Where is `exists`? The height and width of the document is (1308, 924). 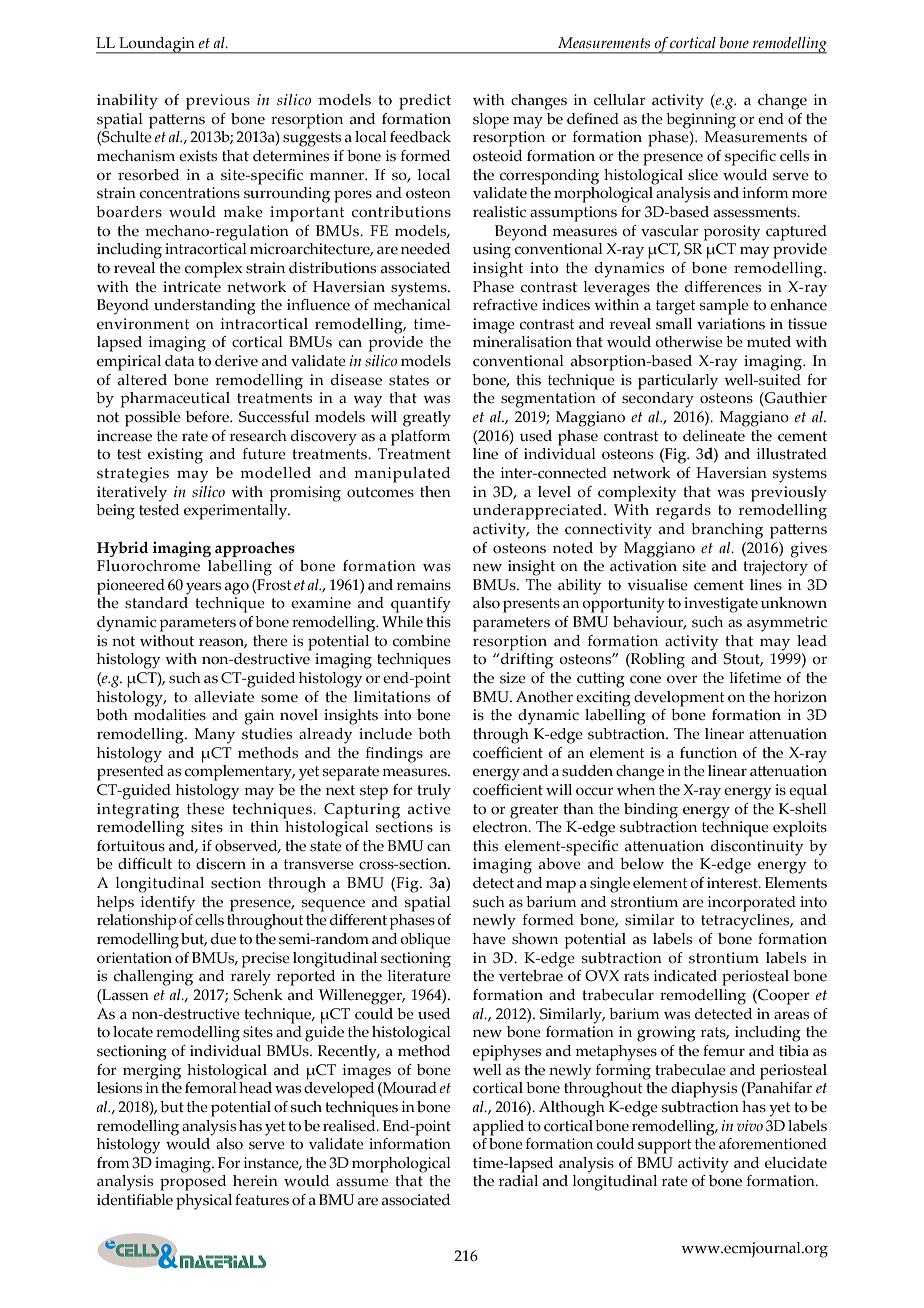 exists is located at coordinates (198, 156).
